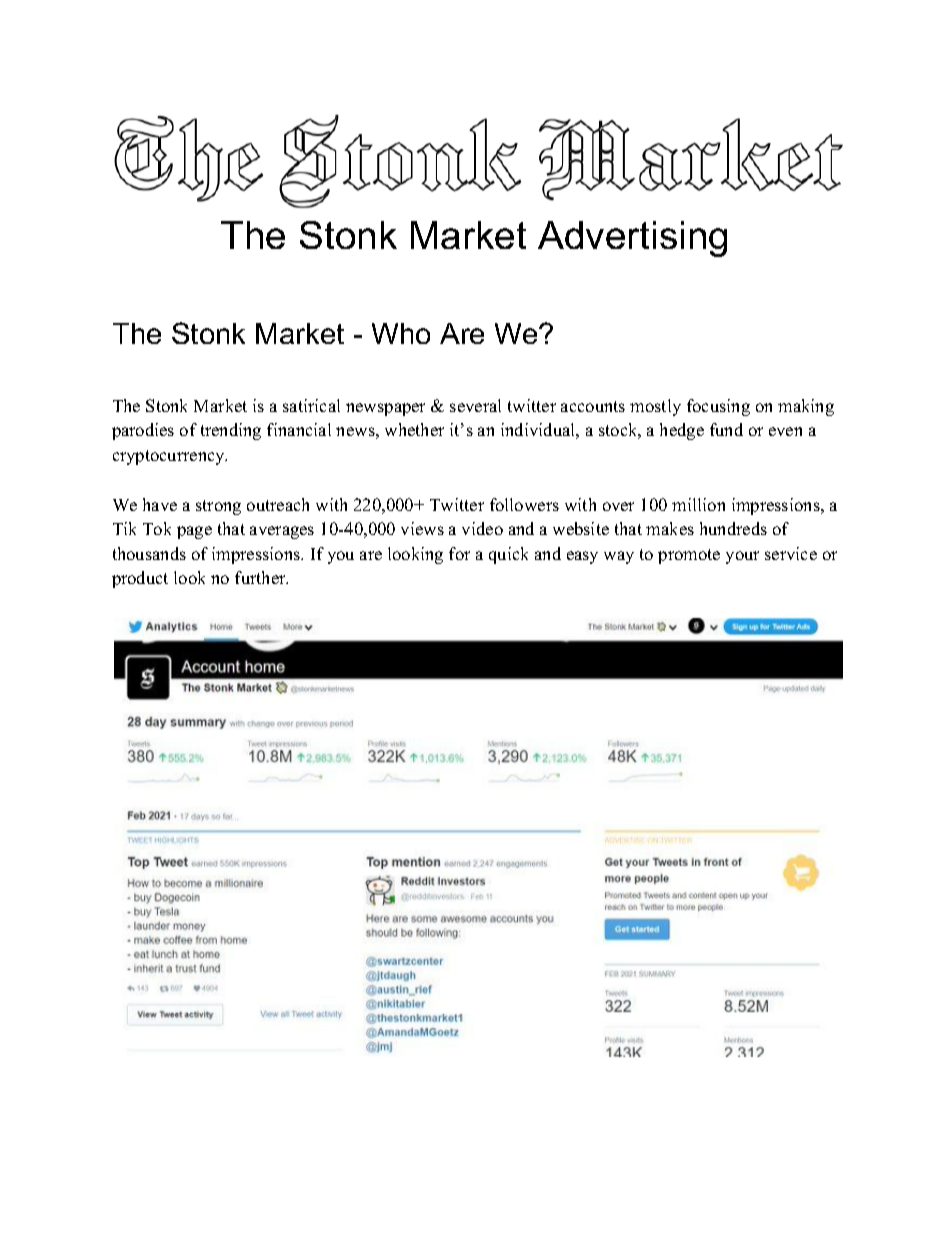 The height and width of the document is (1233, 952). What do you see at coordinates (718, 407) in the document?
I see `focusing` at bounding box center [718, 407].
